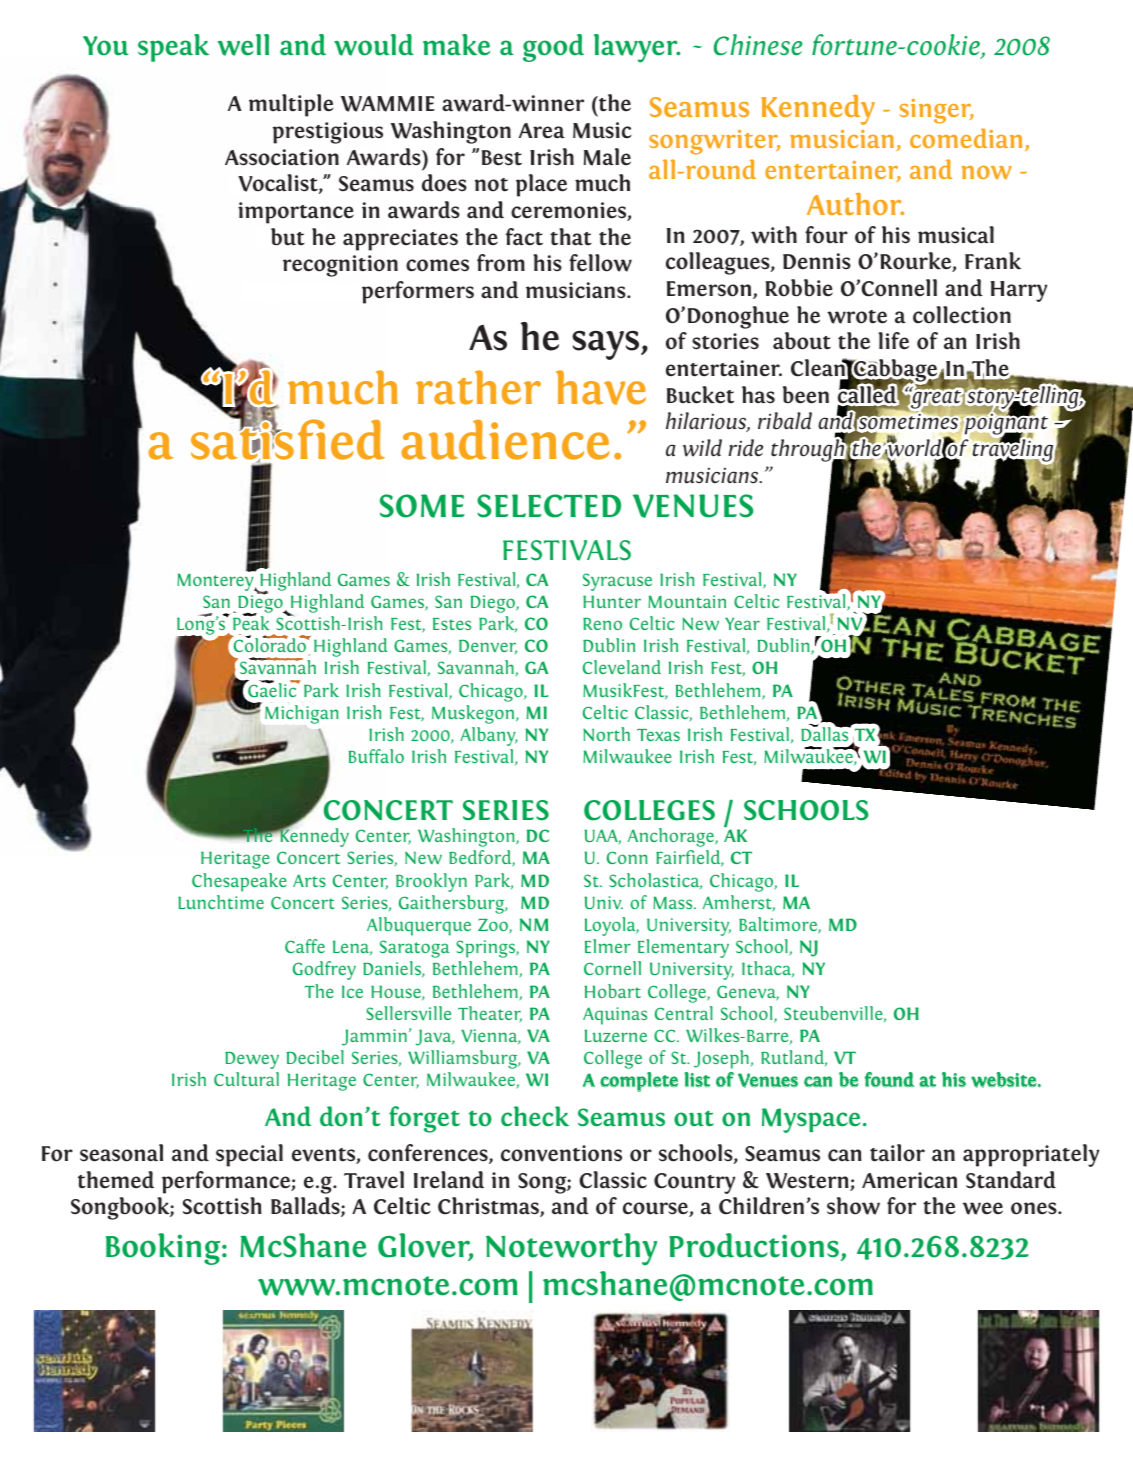 This screenshot has width=1133, height=1466. Describe the element at coordinates (288, 237) in the screenshot. I see `but` at that location.
